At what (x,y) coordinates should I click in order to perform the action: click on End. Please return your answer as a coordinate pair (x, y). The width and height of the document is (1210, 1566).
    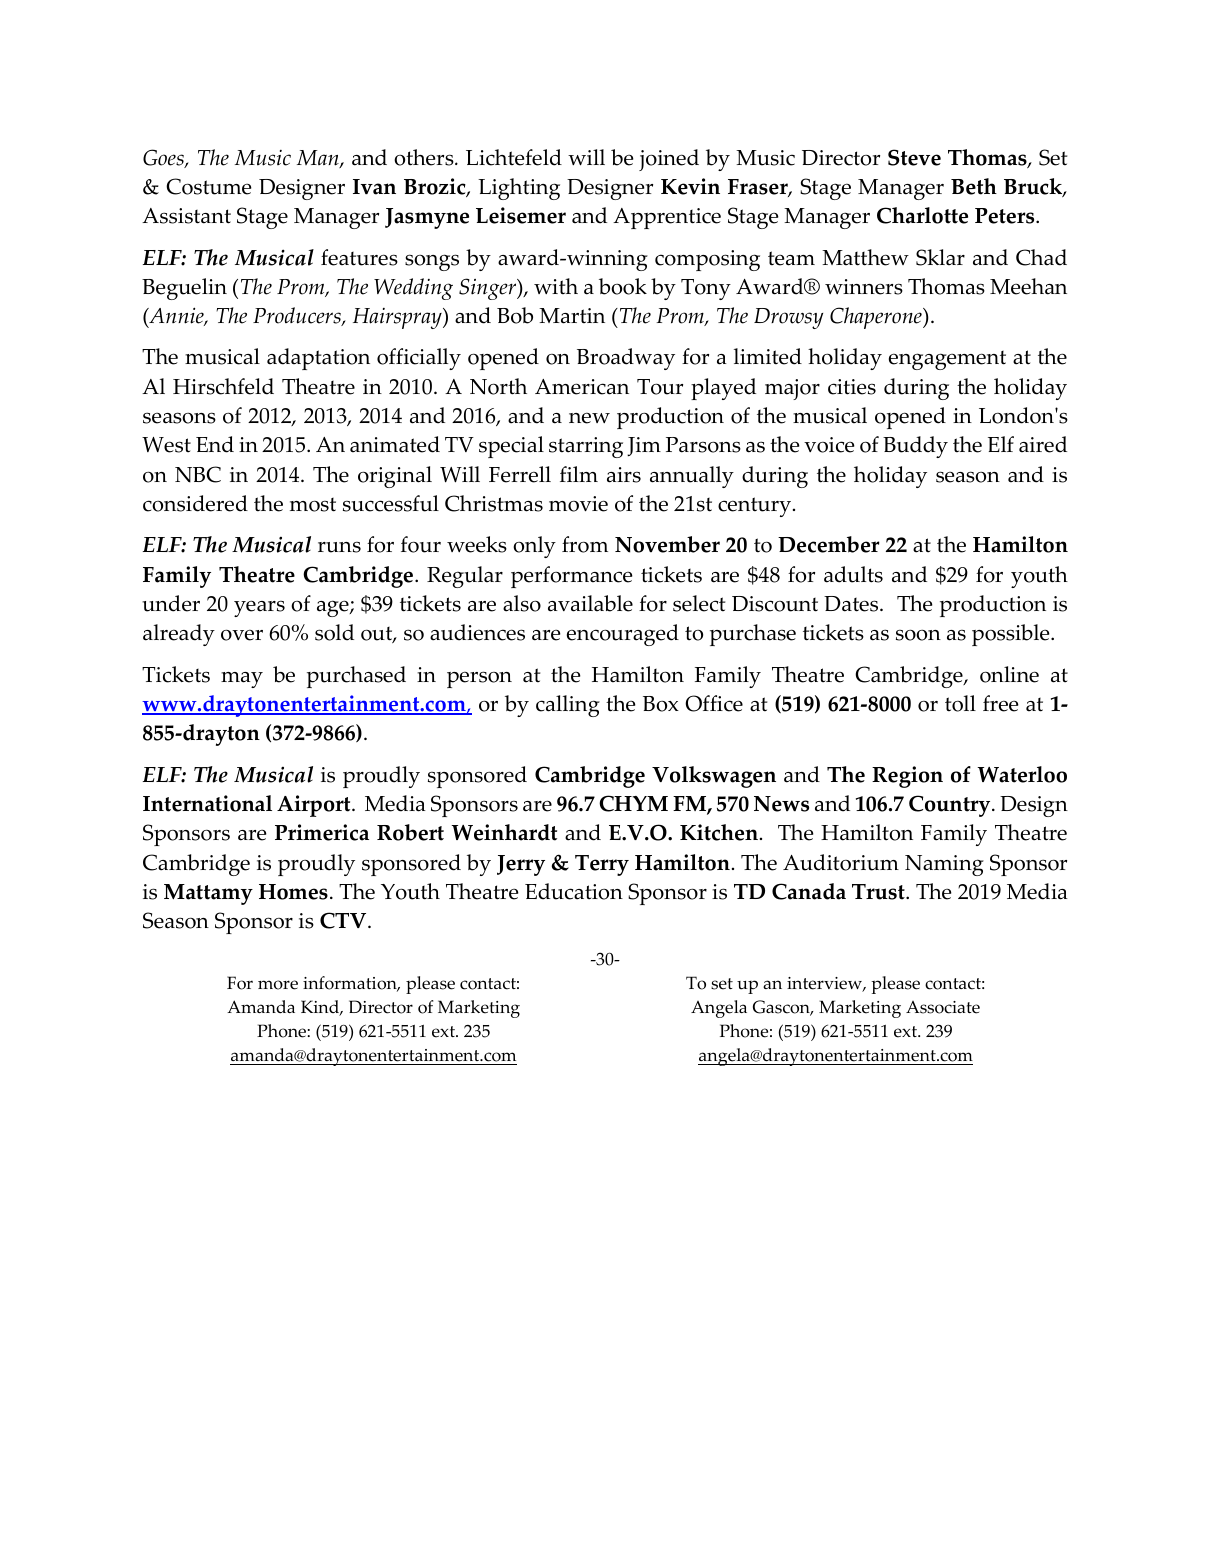
    Looking at the image, I should click on (215, 444).
